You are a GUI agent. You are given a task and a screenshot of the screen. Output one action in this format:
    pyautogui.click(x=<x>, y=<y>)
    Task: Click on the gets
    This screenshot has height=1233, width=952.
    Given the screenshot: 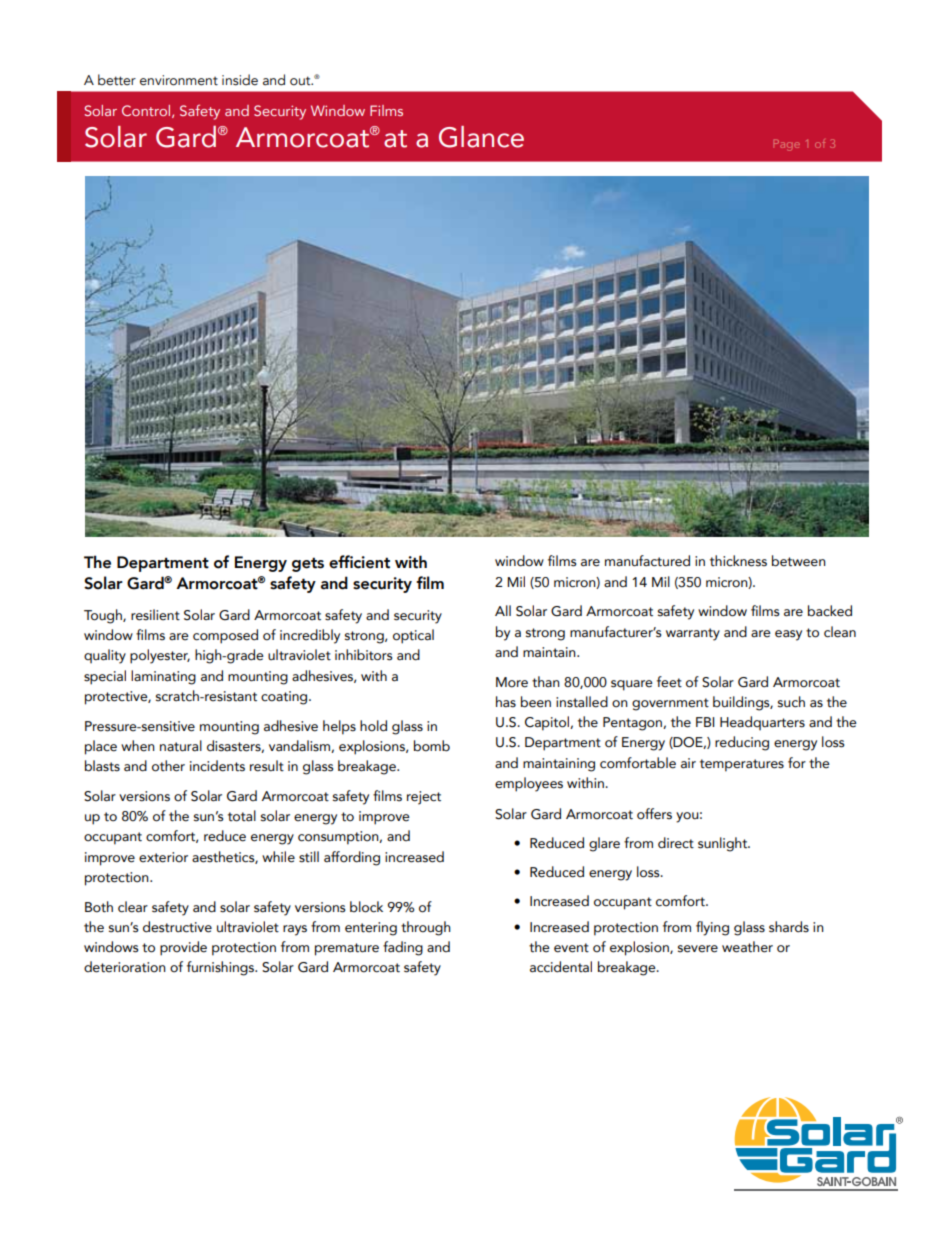 What is the action you would take?
    pyautogui.click(x=308, y=564)
